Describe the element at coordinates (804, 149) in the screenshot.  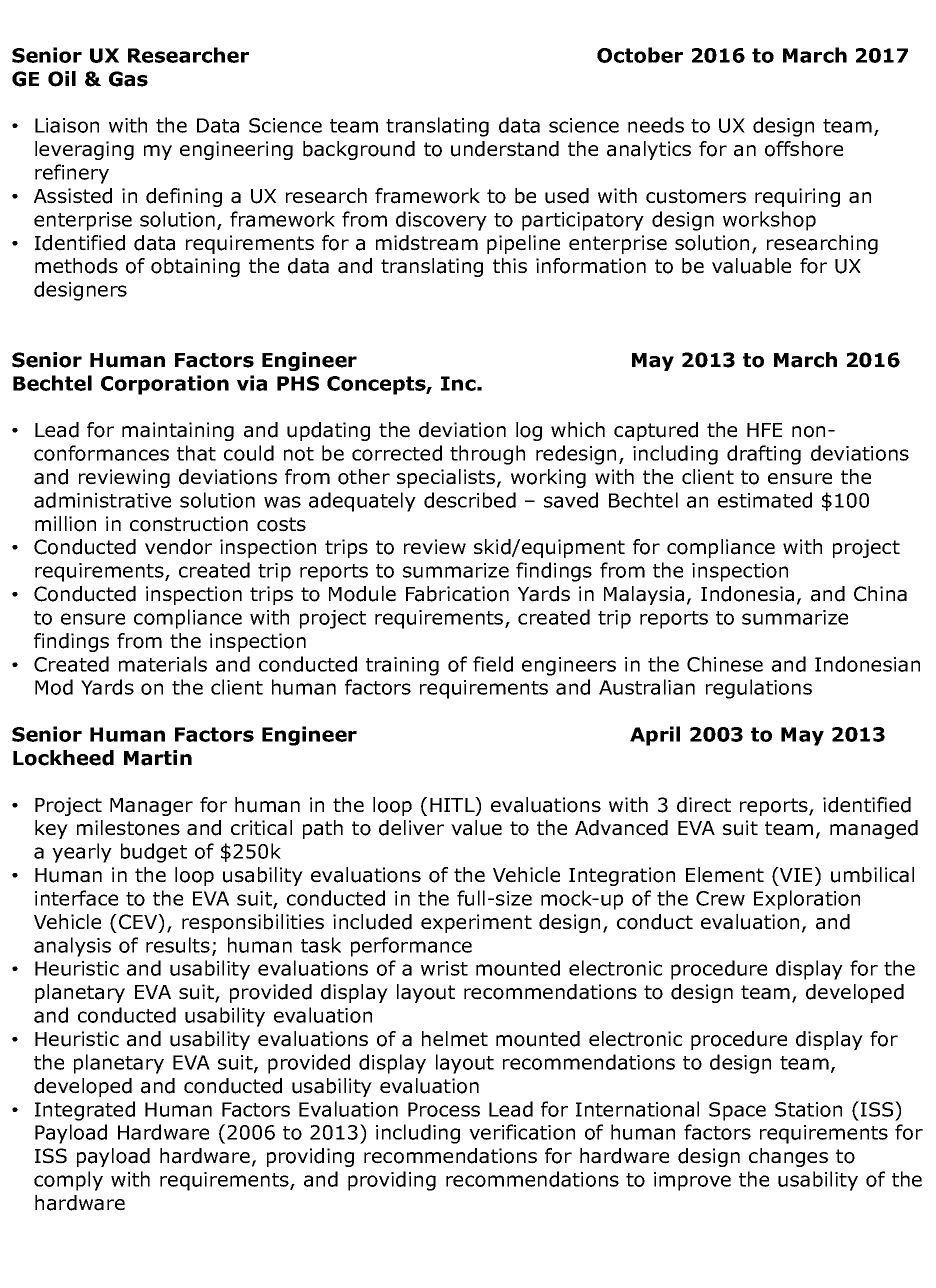
I see `offshore` at that location.
